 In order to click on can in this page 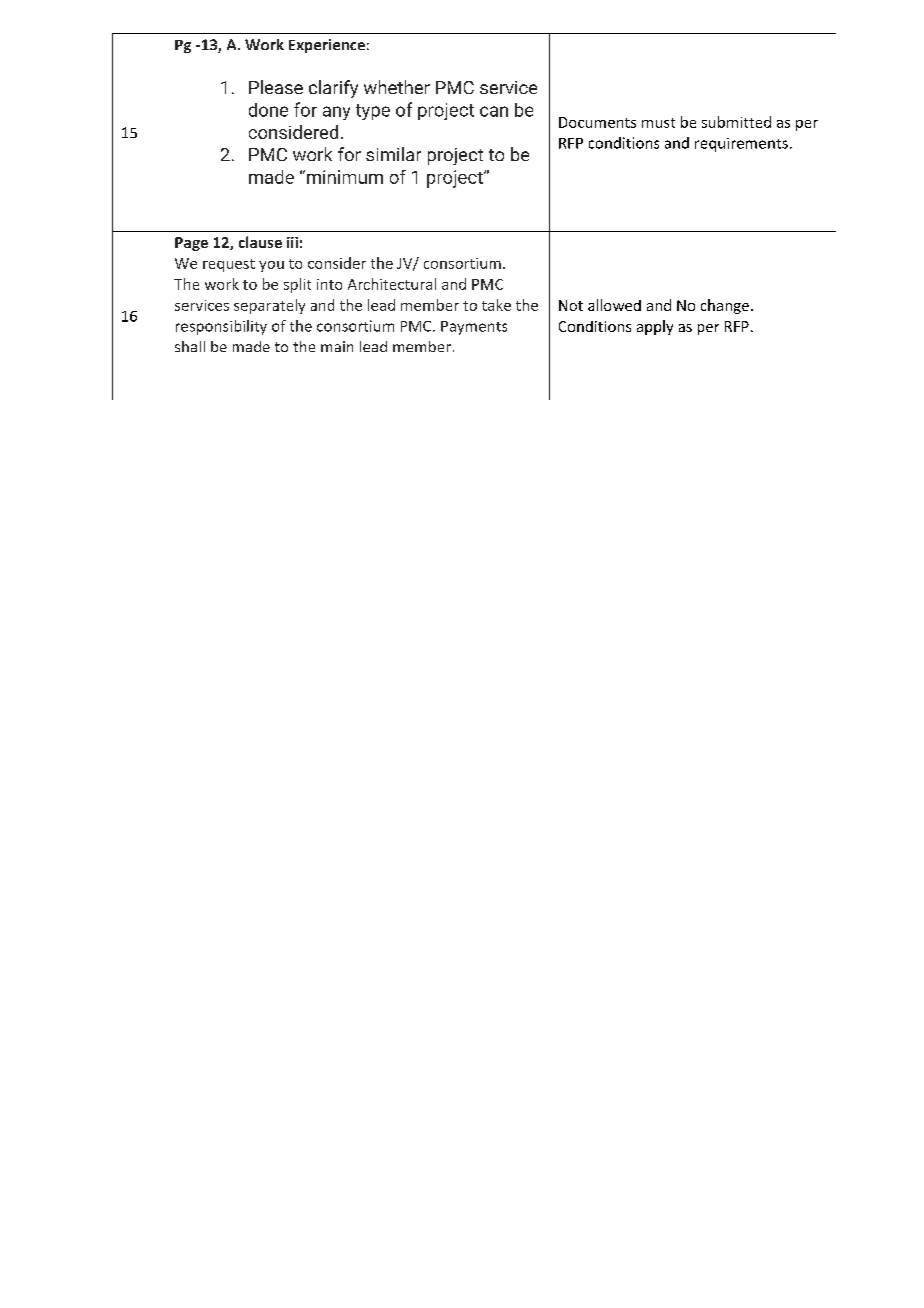, I will do `click(494, 111)`.
